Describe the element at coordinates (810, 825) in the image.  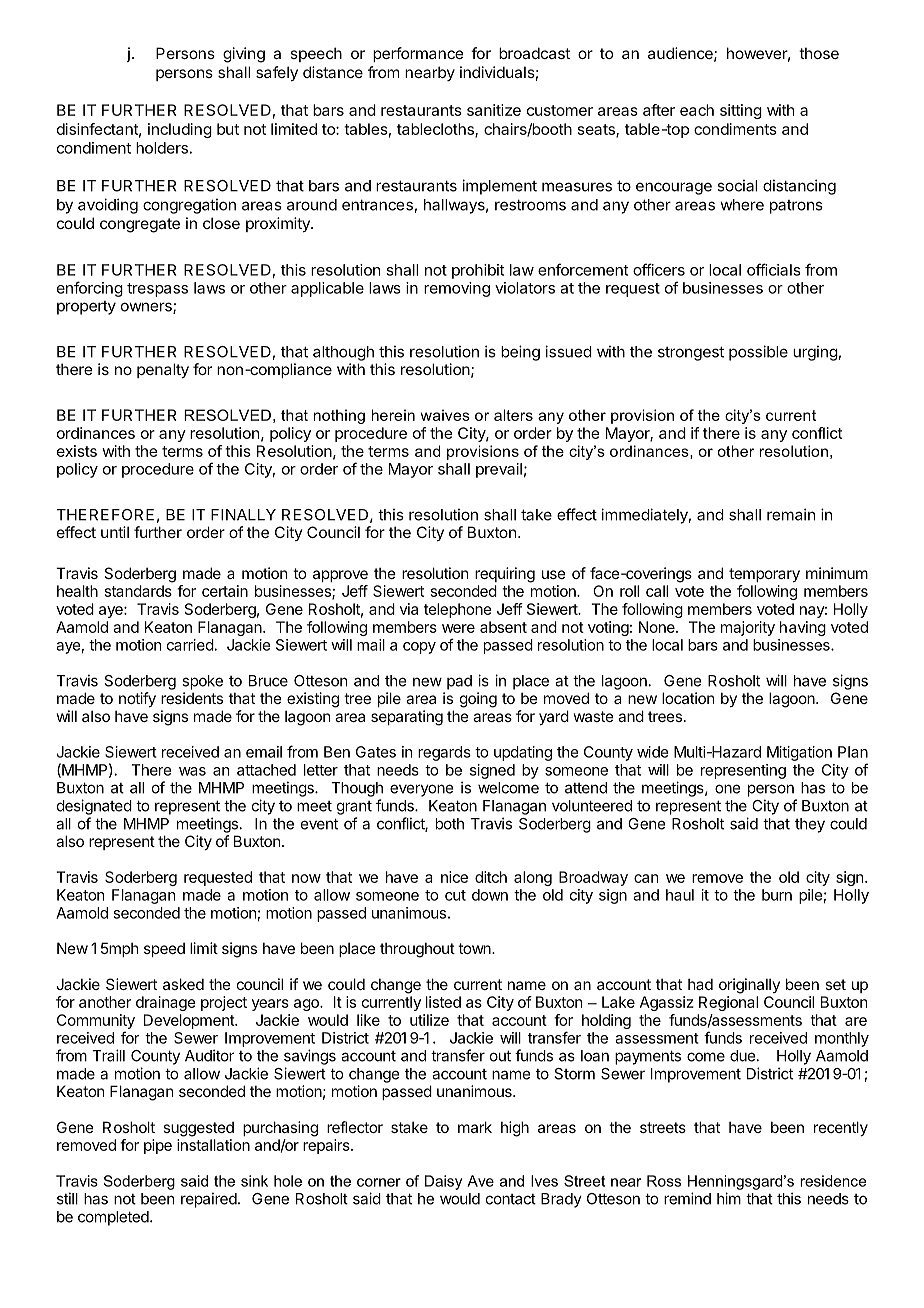
I see `they` at that location.
